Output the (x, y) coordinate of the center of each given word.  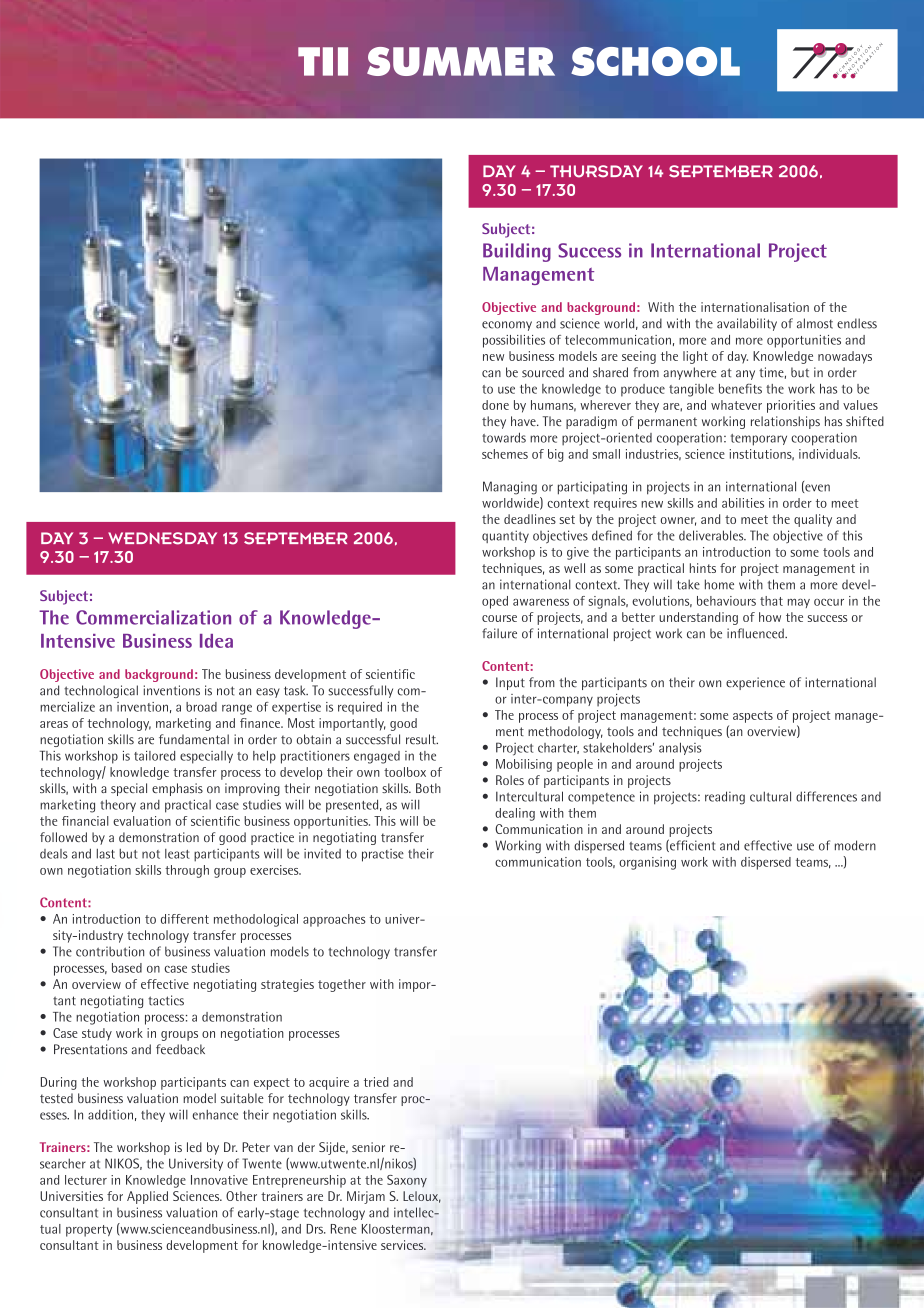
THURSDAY (596, 171)
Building (517, 252)
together (342, 985)
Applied (147, 1197)
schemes (505, 454)
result (422, 739)
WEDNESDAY (162, 538)
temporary (759, 440)
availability (747, 324)
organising (647, 863)
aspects (753, 717)
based (127, 968)
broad (201, 707)
